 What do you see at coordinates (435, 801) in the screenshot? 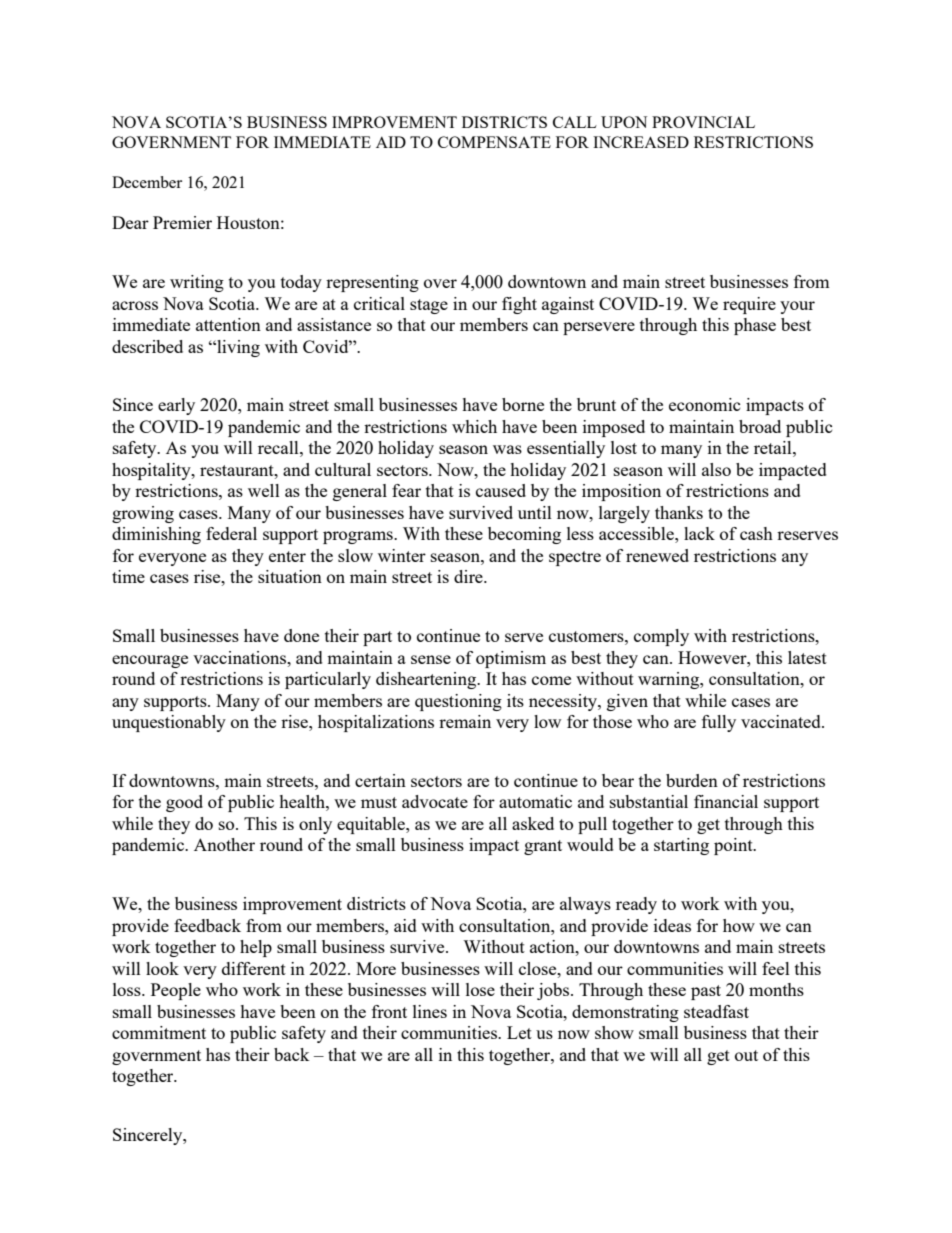
I see `advocate` at bounding box center [435, 801].
